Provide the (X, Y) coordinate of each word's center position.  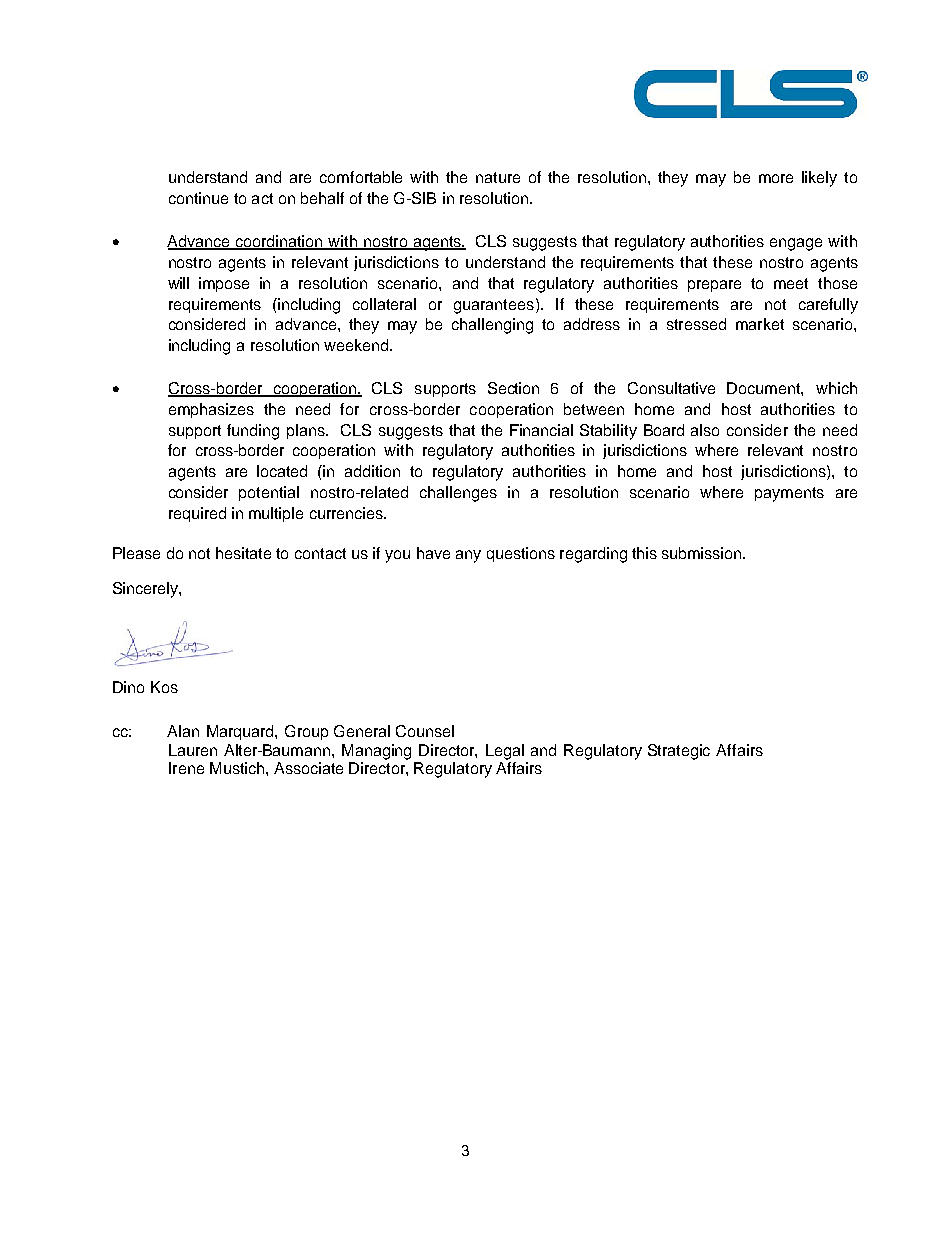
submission (703, 553)
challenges (458, 494)
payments (789, 494)
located (282, 471)
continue (198, 198)
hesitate (243, 553)
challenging (492, 326)
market (760, 324)
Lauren (193, 750)
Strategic (679, 752)
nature (498, 177)
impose (224, 284)
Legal (505, 752)
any (468, 556)
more (776, 178)
